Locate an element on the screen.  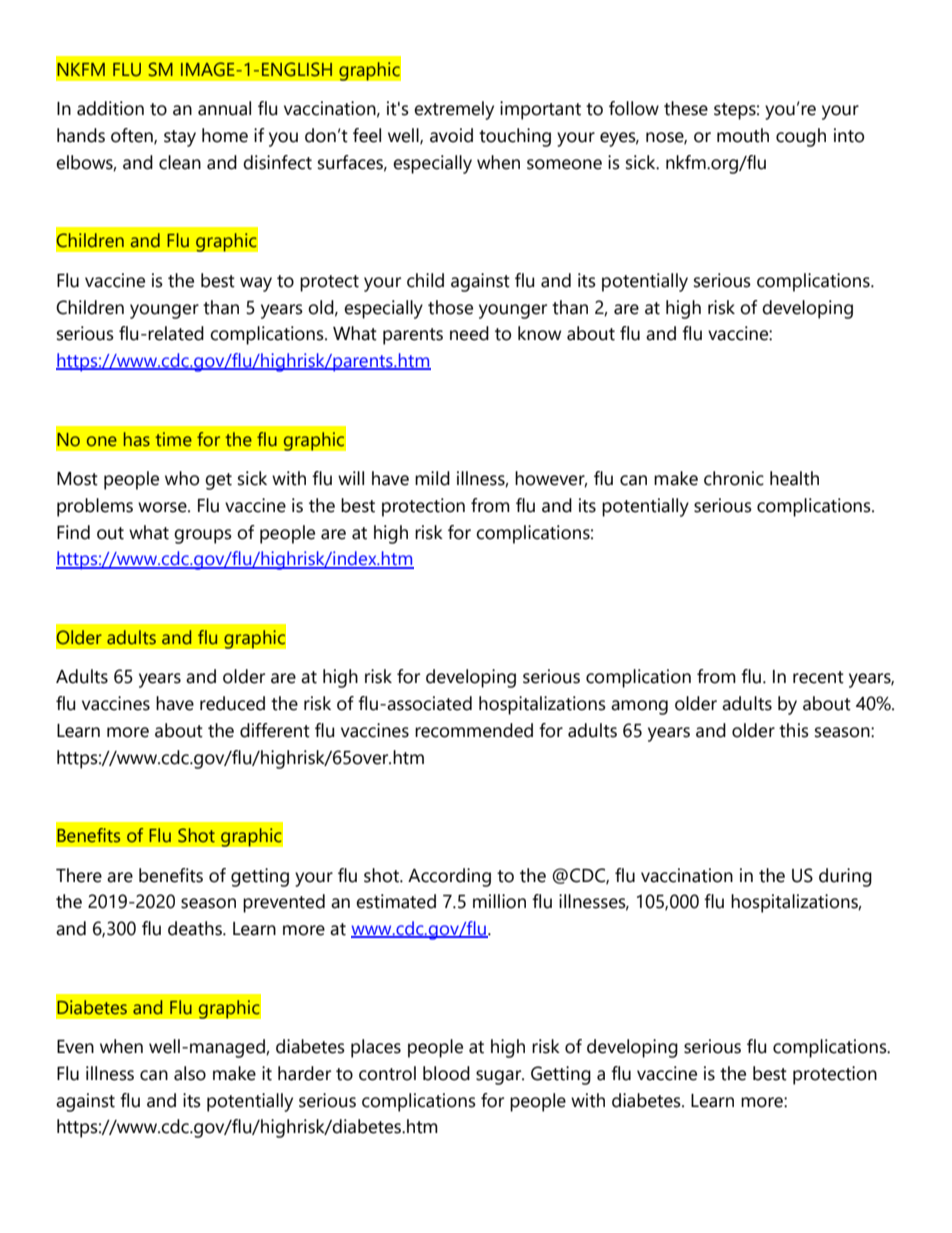
recommended is located at coordinates (474, 730).
